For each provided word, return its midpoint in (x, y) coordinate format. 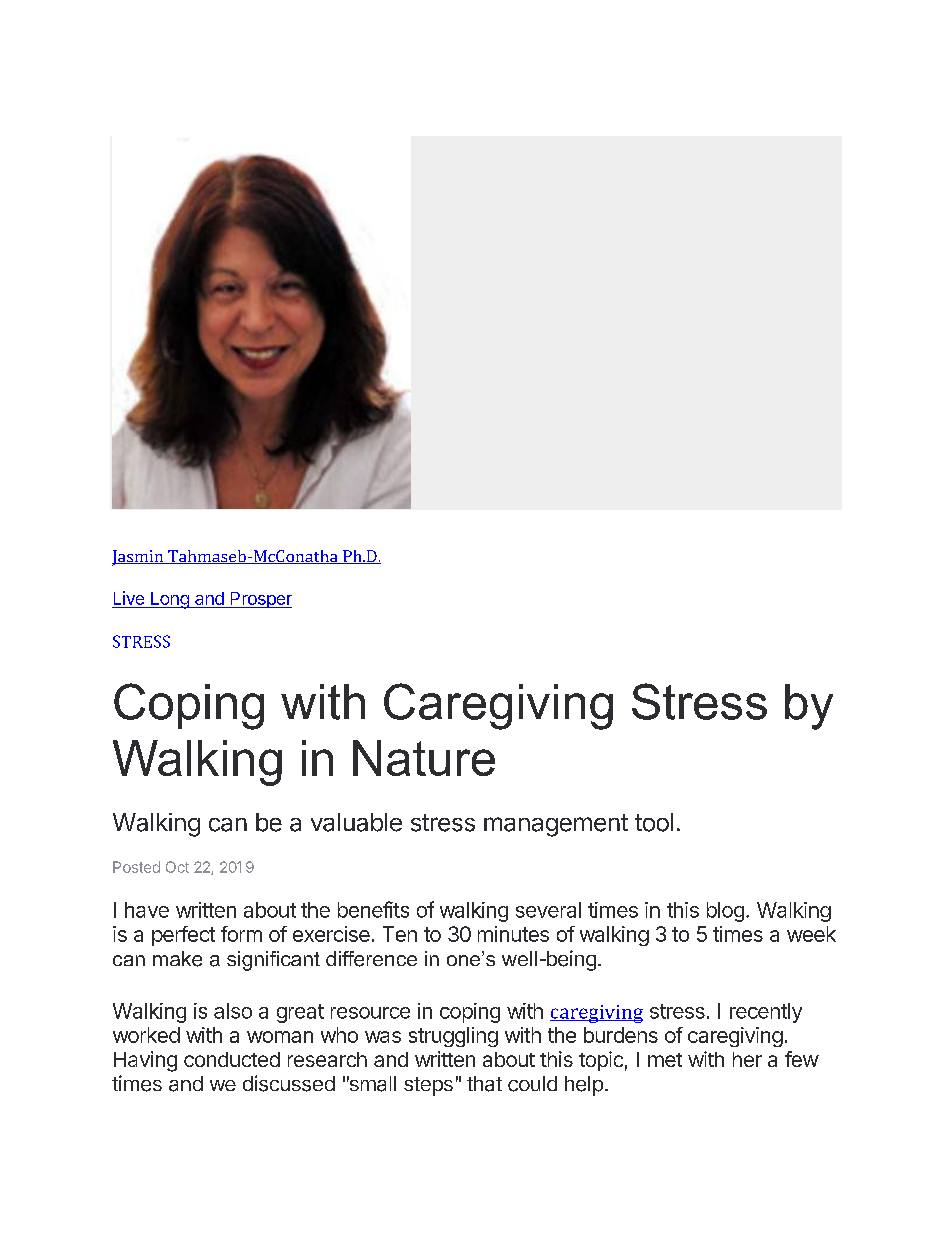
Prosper (260, 600)
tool (654, 822)
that (484, 1084)
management (556, 825)
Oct (177, 867)
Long (170, 600)
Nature (424, 758)
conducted (232, 1059)
